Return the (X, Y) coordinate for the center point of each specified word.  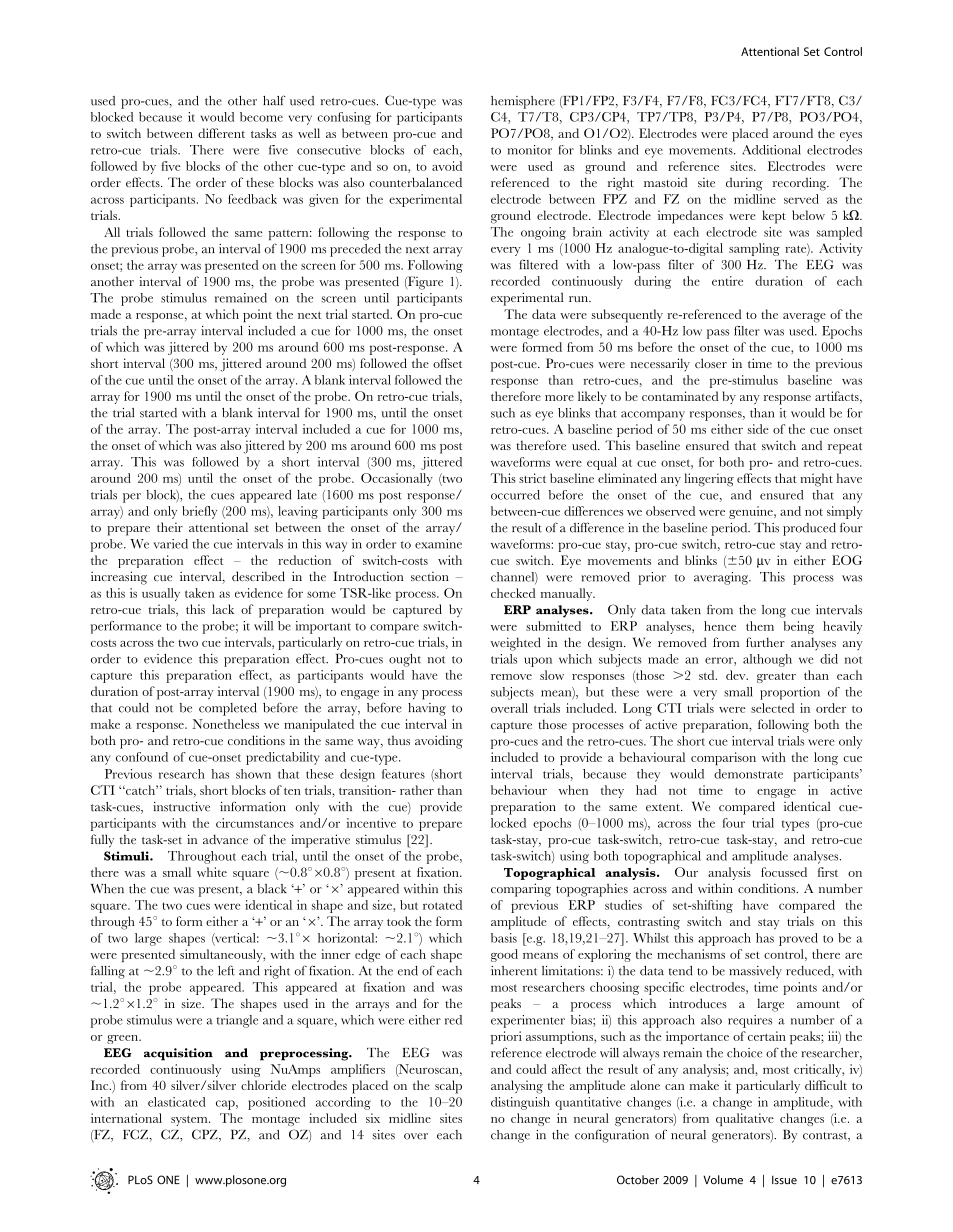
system (190, 1121)
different (221, 133)
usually (161, 594)
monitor (530, 150)
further (765, 642)
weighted (516, 644)
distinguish (520, 1103)
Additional (771, 150)
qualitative (745, 1119)
